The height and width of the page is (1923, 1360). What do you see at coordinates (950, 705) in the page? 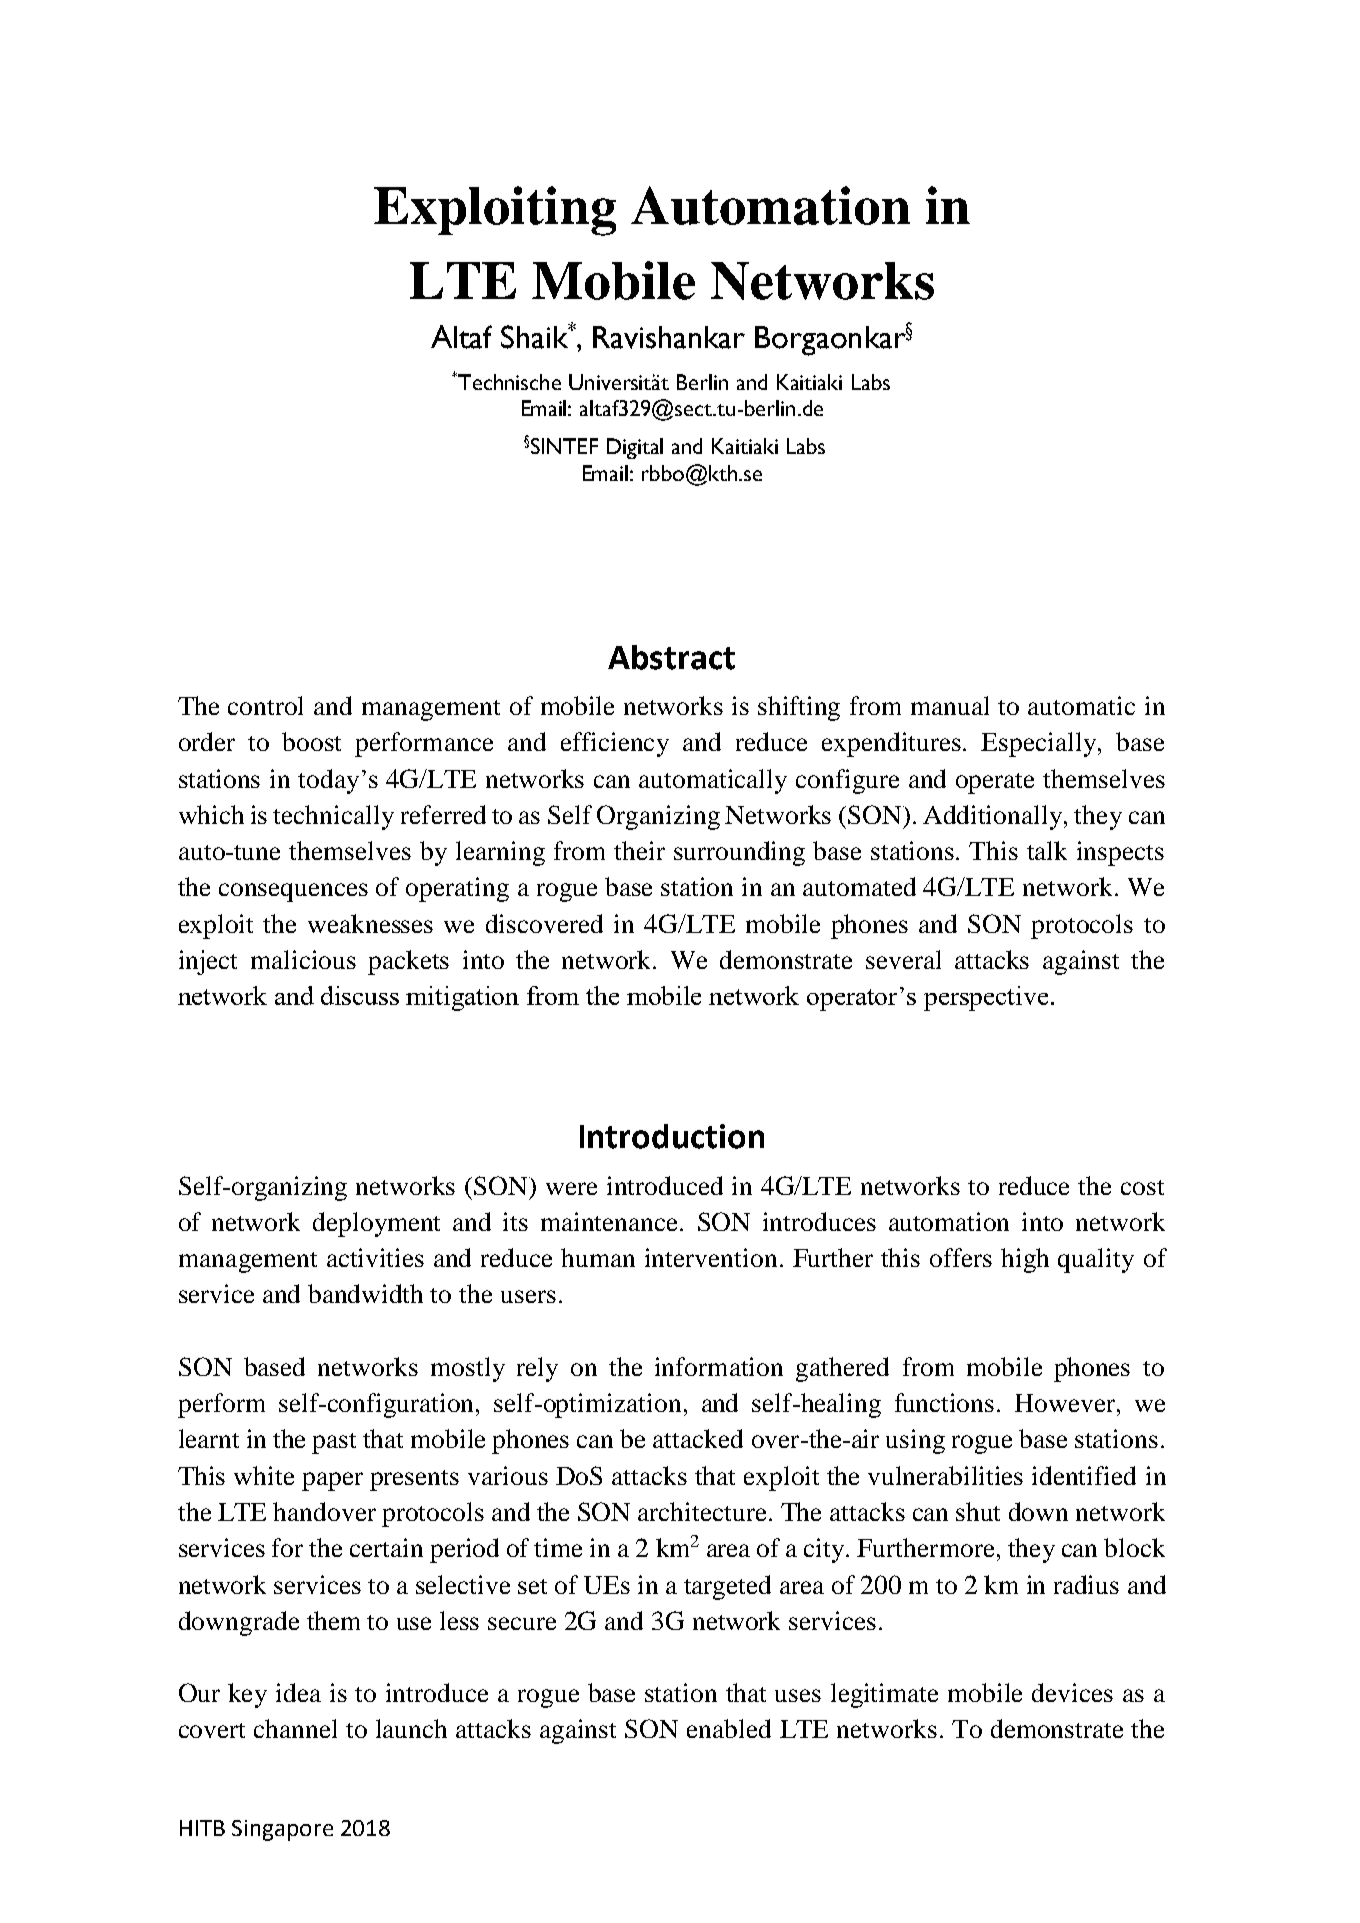
I see `manual` at bounding box center [950, 705].
